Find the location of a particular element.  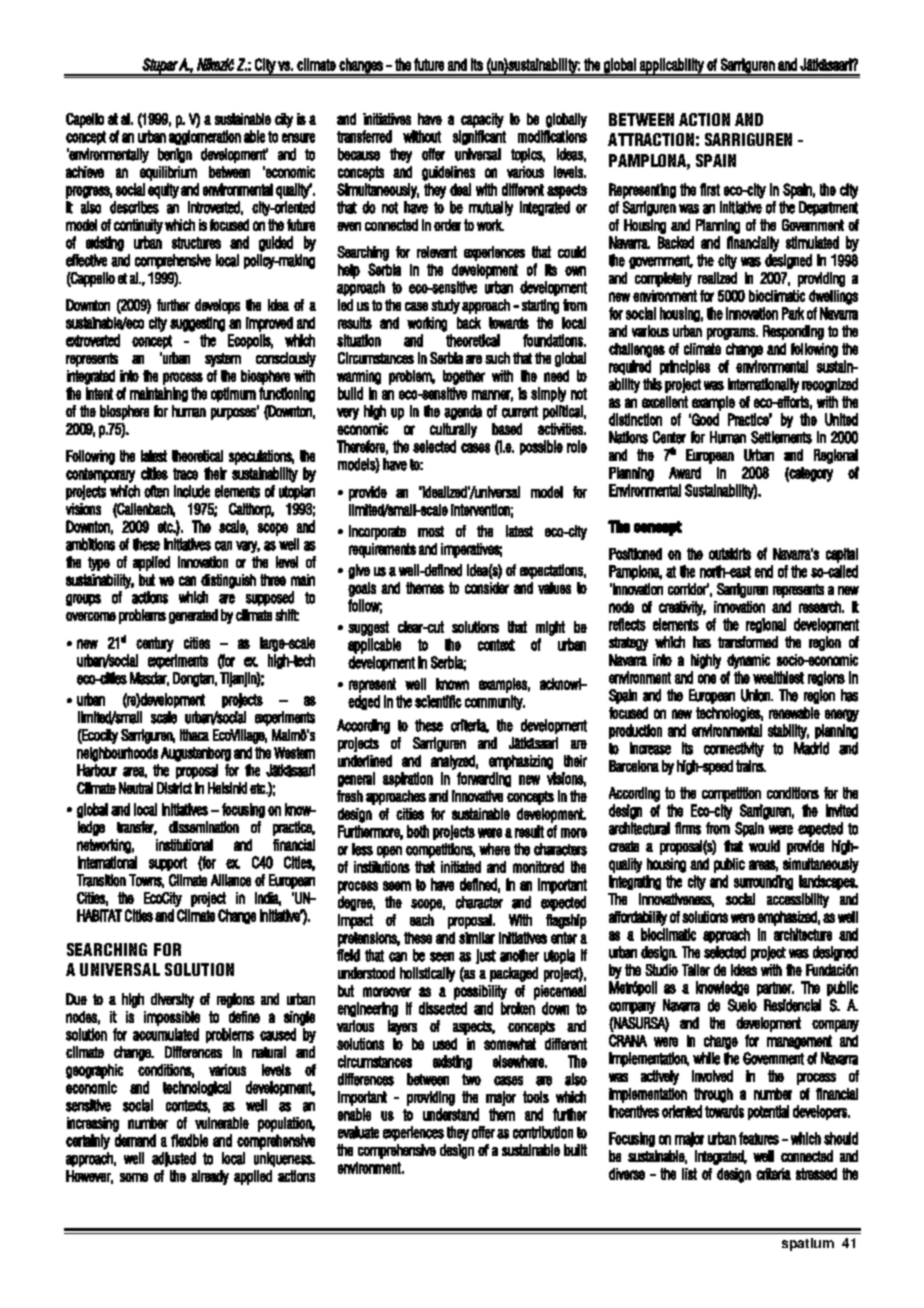

benign is located at coordinates (175, 155).
